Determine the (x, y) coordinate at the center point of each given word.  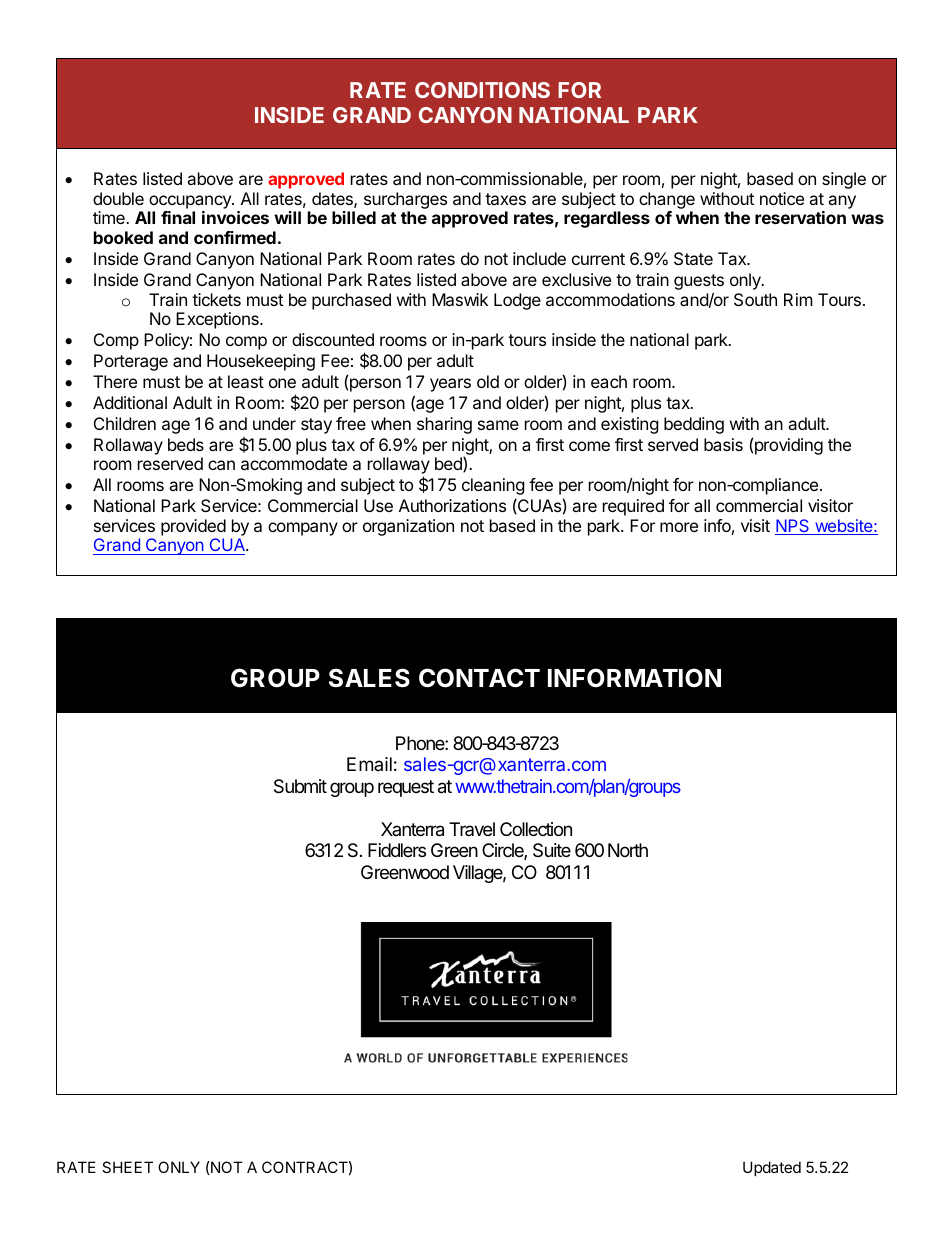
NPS (793, 527)
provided (193, 527)
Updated (772, 1168)
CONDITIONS (482, 90)
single (844, 180)
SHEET (127, 1167)
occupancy (191, 202)
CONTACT (479, 678)
